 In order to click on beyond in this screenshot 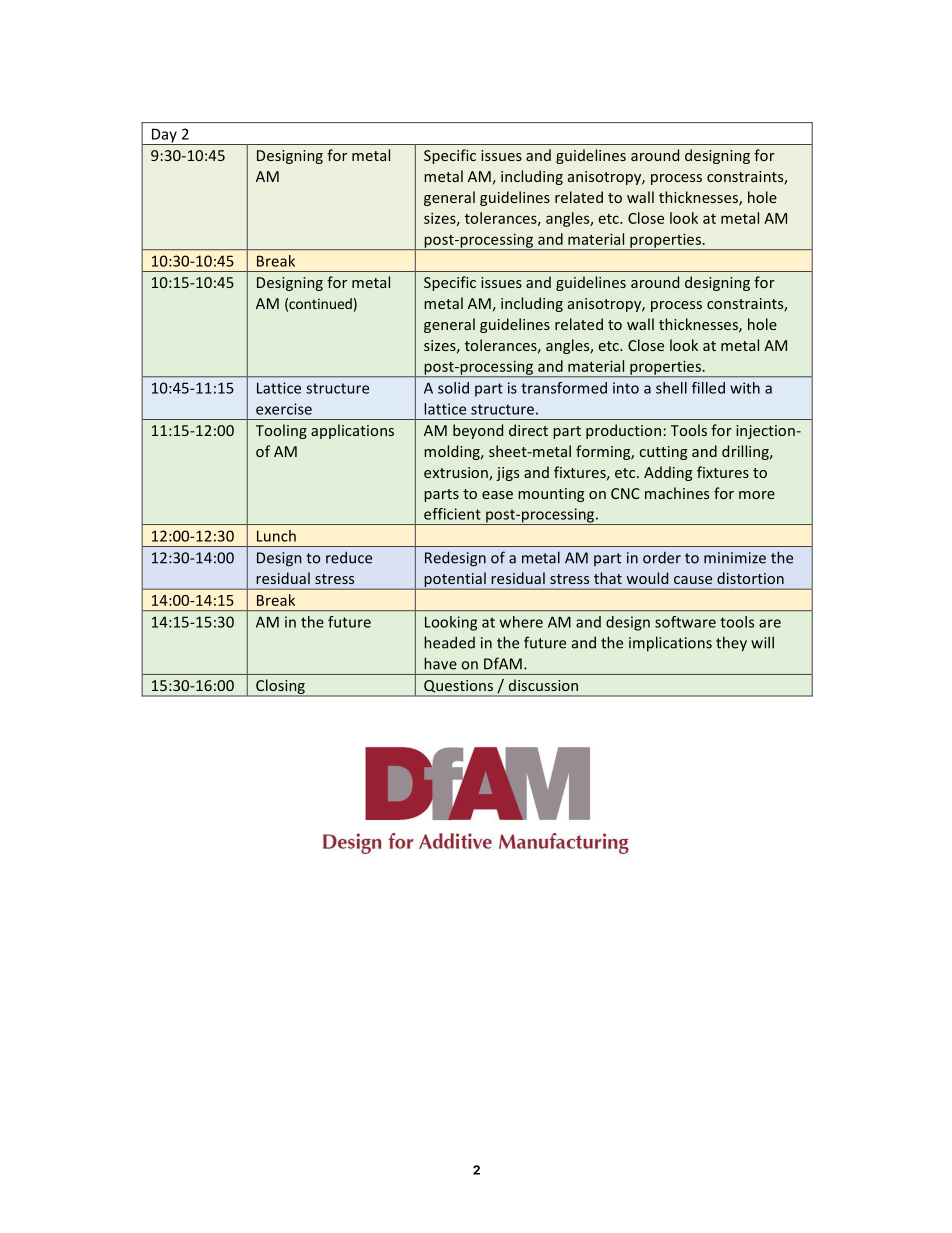, I will do `click(478, 431)`.
